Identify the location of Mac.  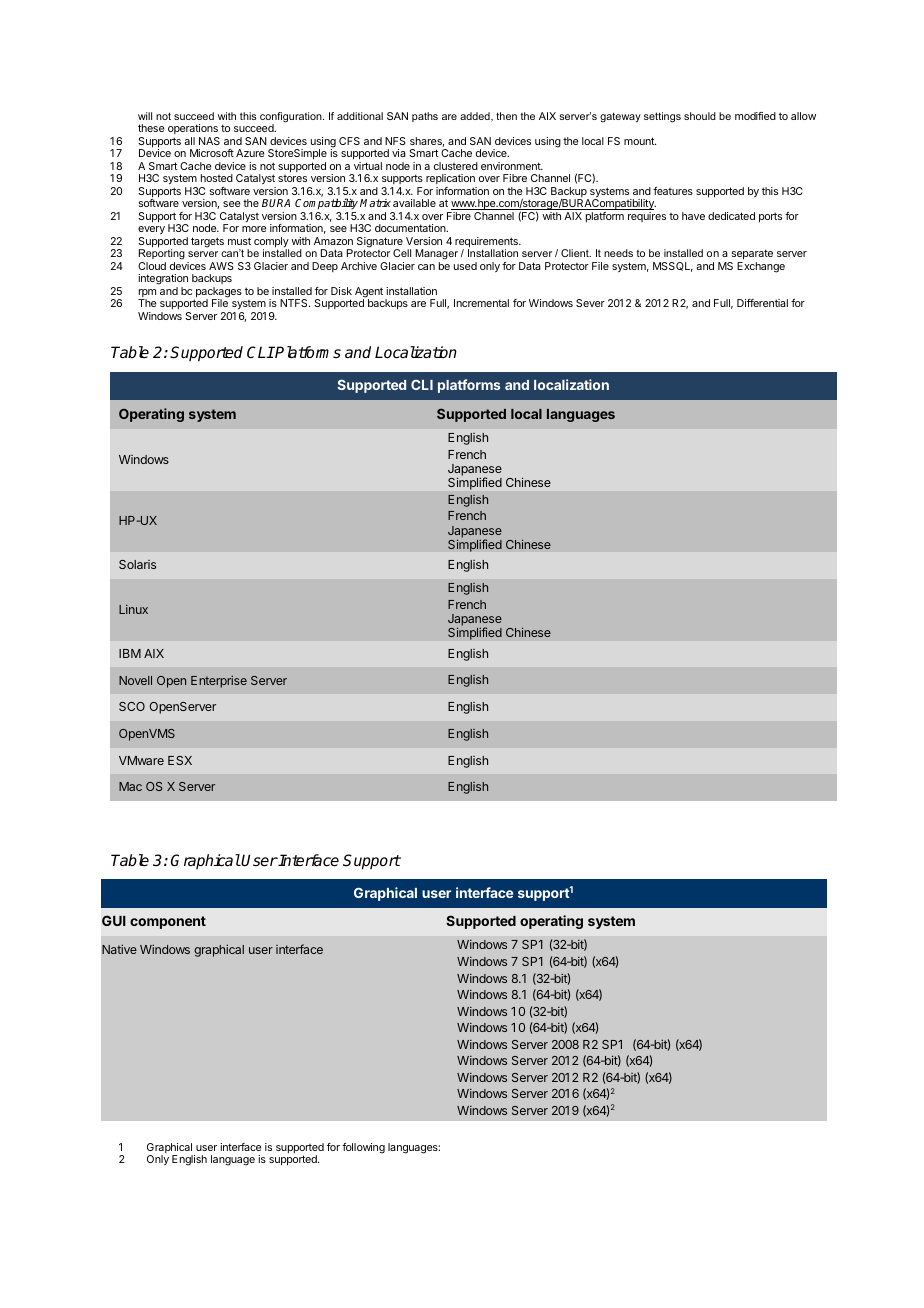
(130, 786).
